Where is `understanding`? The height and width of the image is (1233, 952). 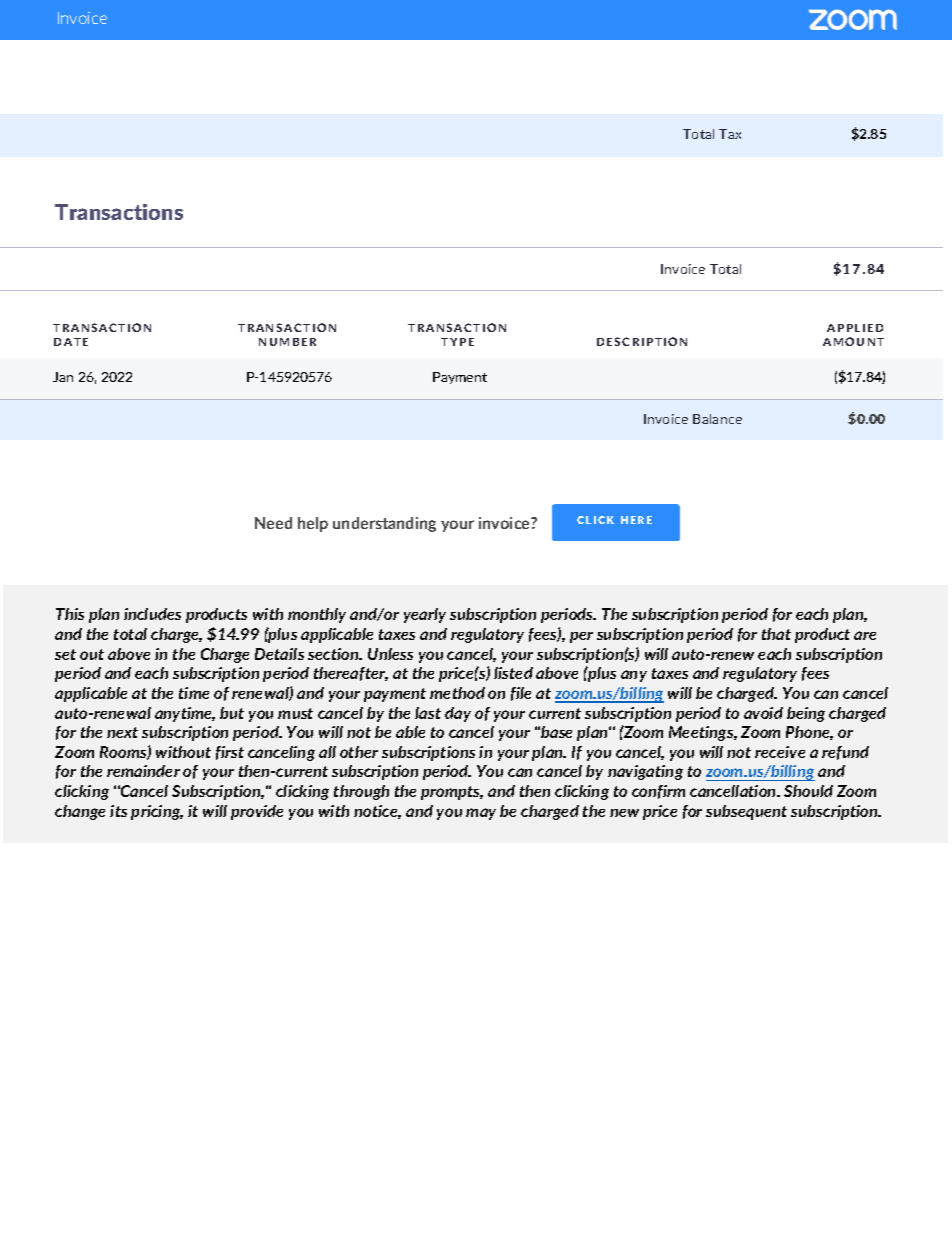 understanding is located at coordinates (384, 524).
